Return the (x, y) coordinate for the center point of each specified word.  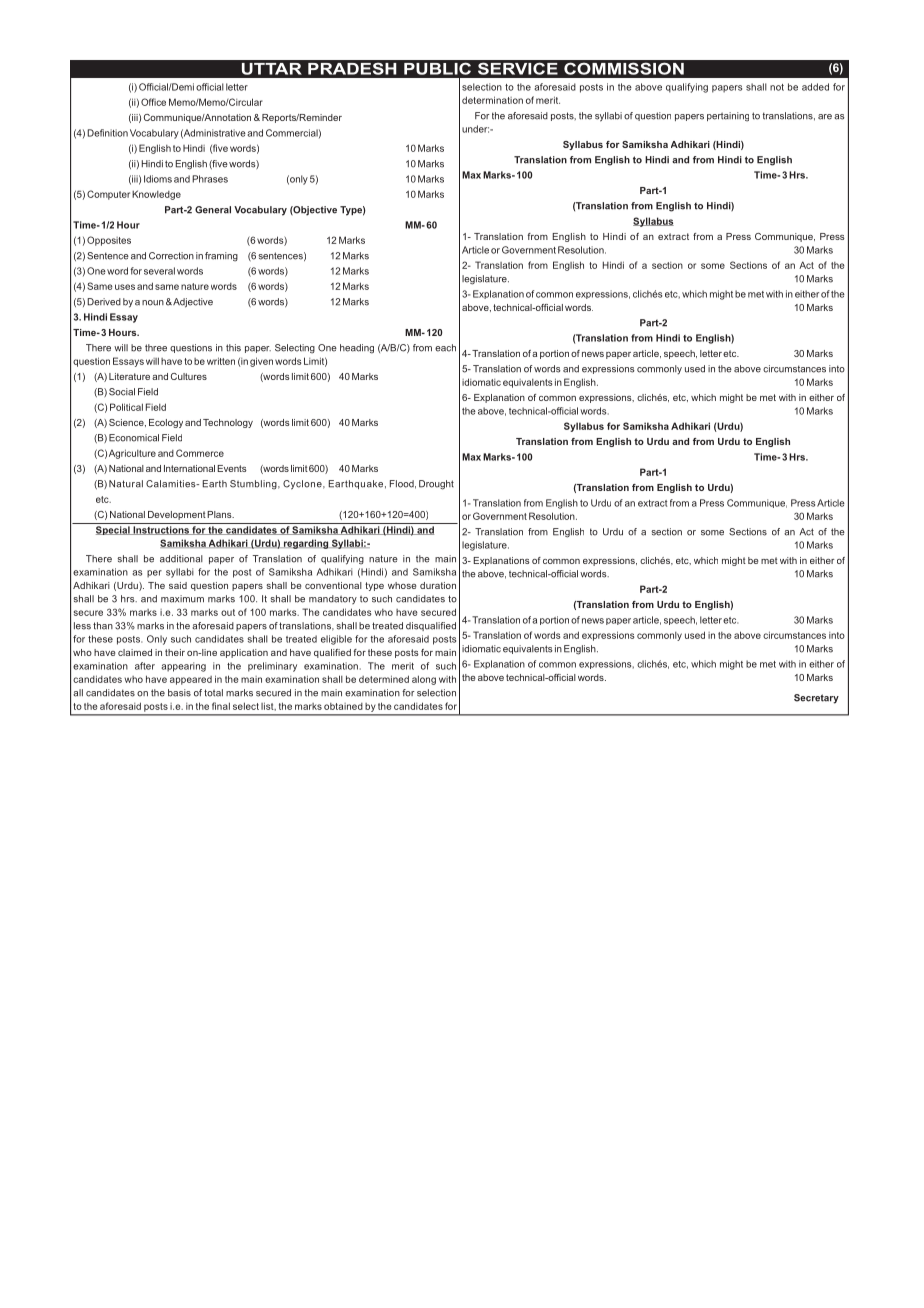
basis (179, 693)
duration (438, 585)
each (445, 348)
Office (153, 102)
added (815, 87)
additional (181, 559)
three (156, 348)
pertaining (728, 117)
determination (492, 100)
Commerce (200, 453)
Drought (436, 485)
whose (402, 585)
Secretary (816, 699)
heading (357, 349)
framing (221, 257)
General (213, 210)
